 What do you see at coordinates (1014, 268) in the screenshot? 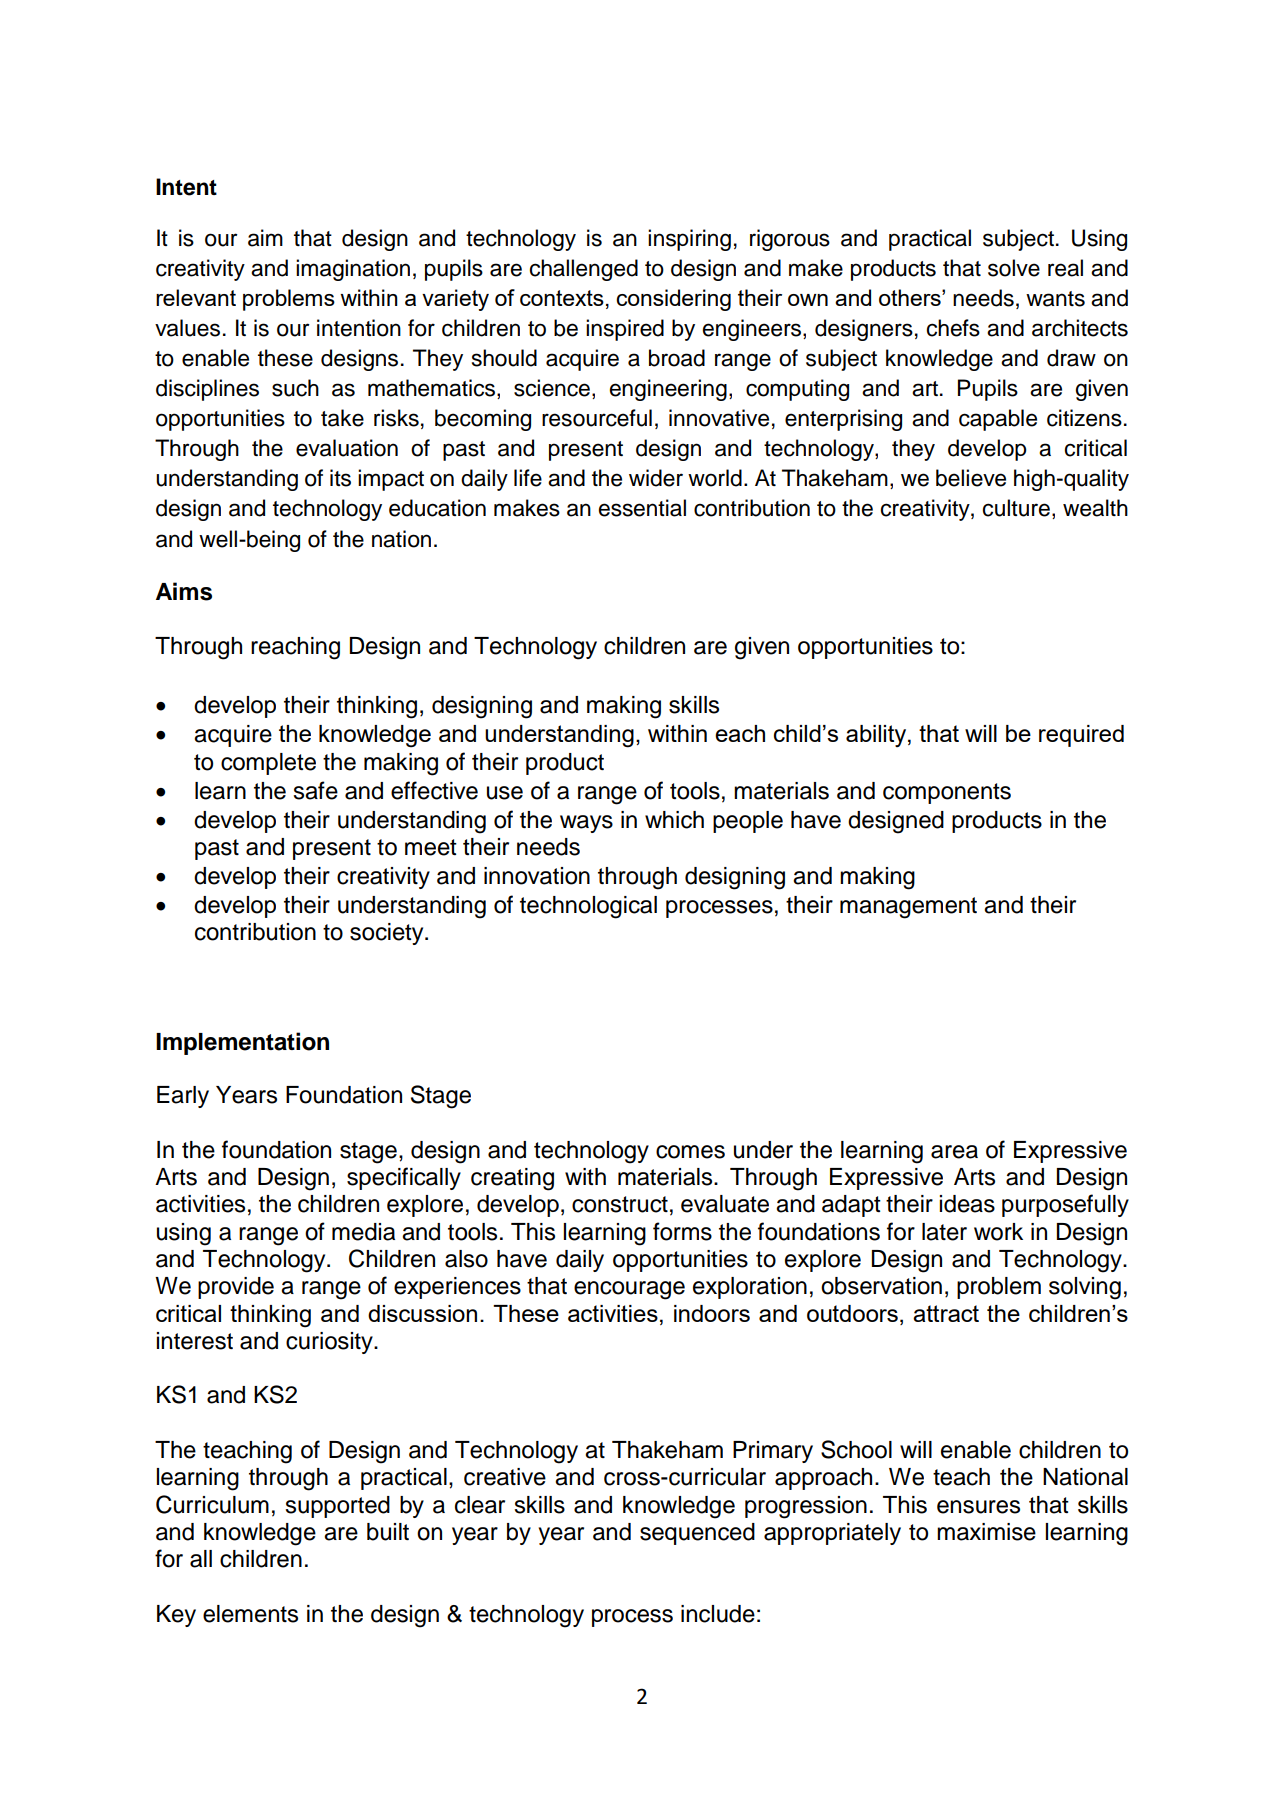
I see `solve` at bounding box center [1014, 268].
